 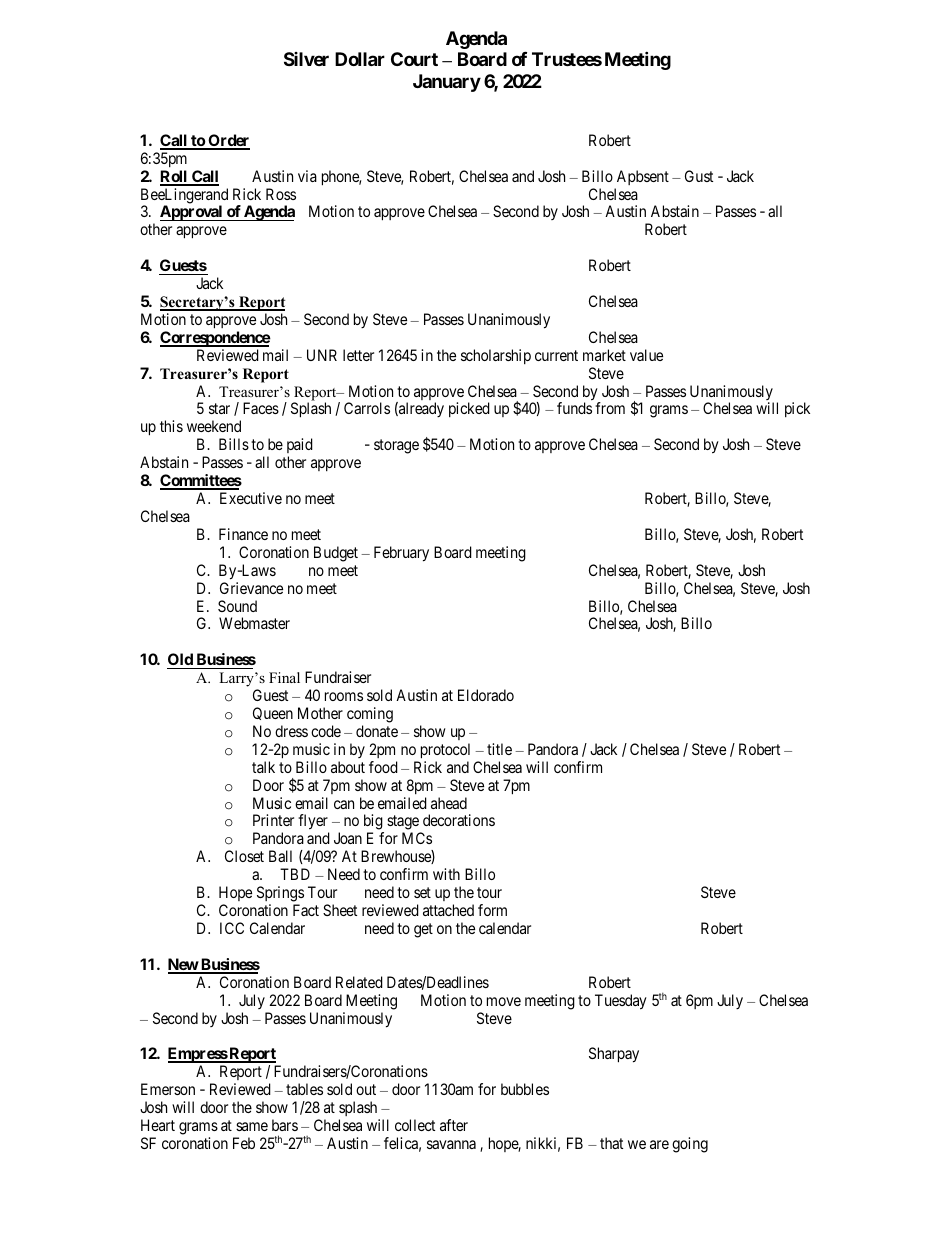 What do you see at coordinates (401, 554) in the document?
I see `February` at bounding box center [401, 554].
